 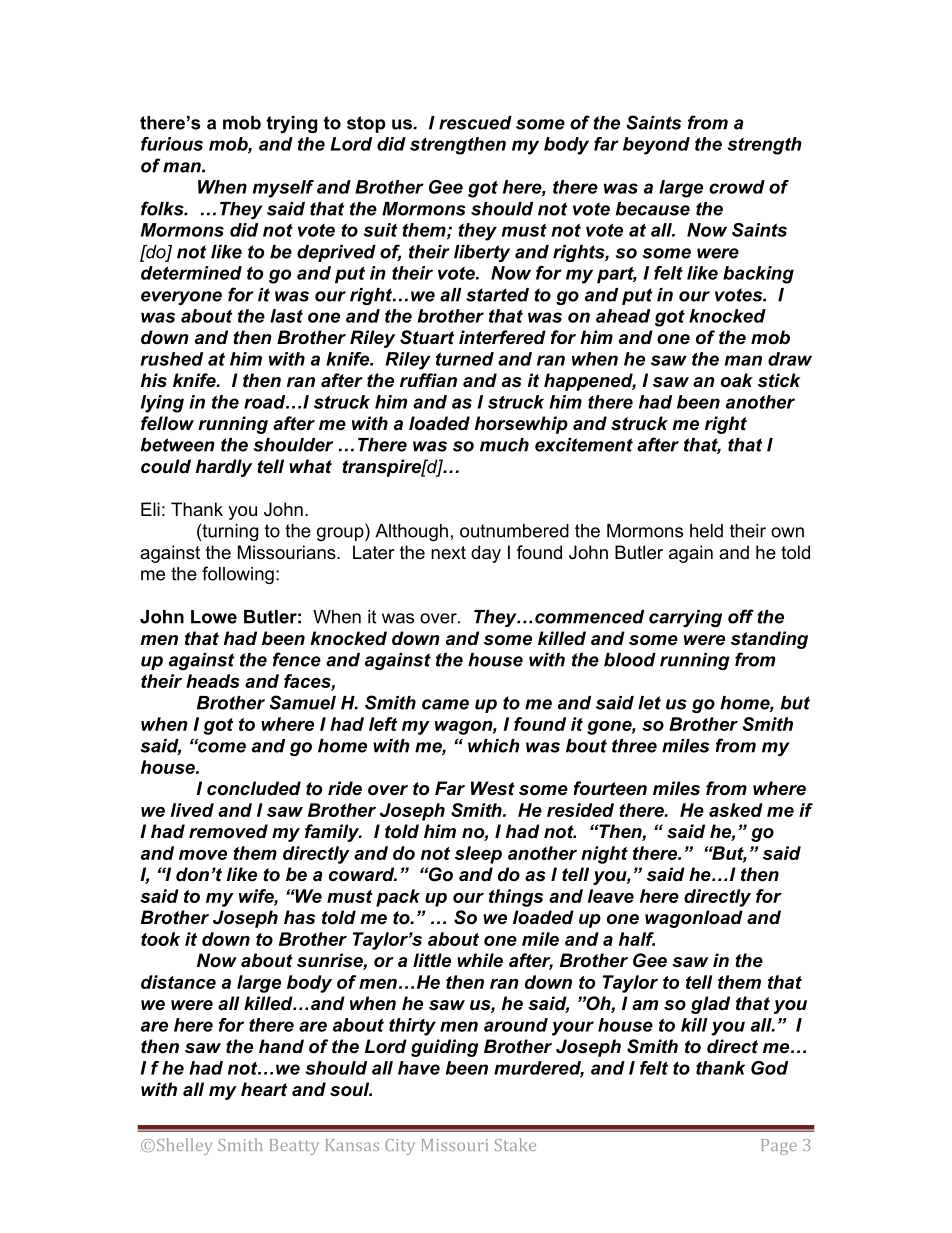 I want to click on hardly, so click(x=224, y=468).
